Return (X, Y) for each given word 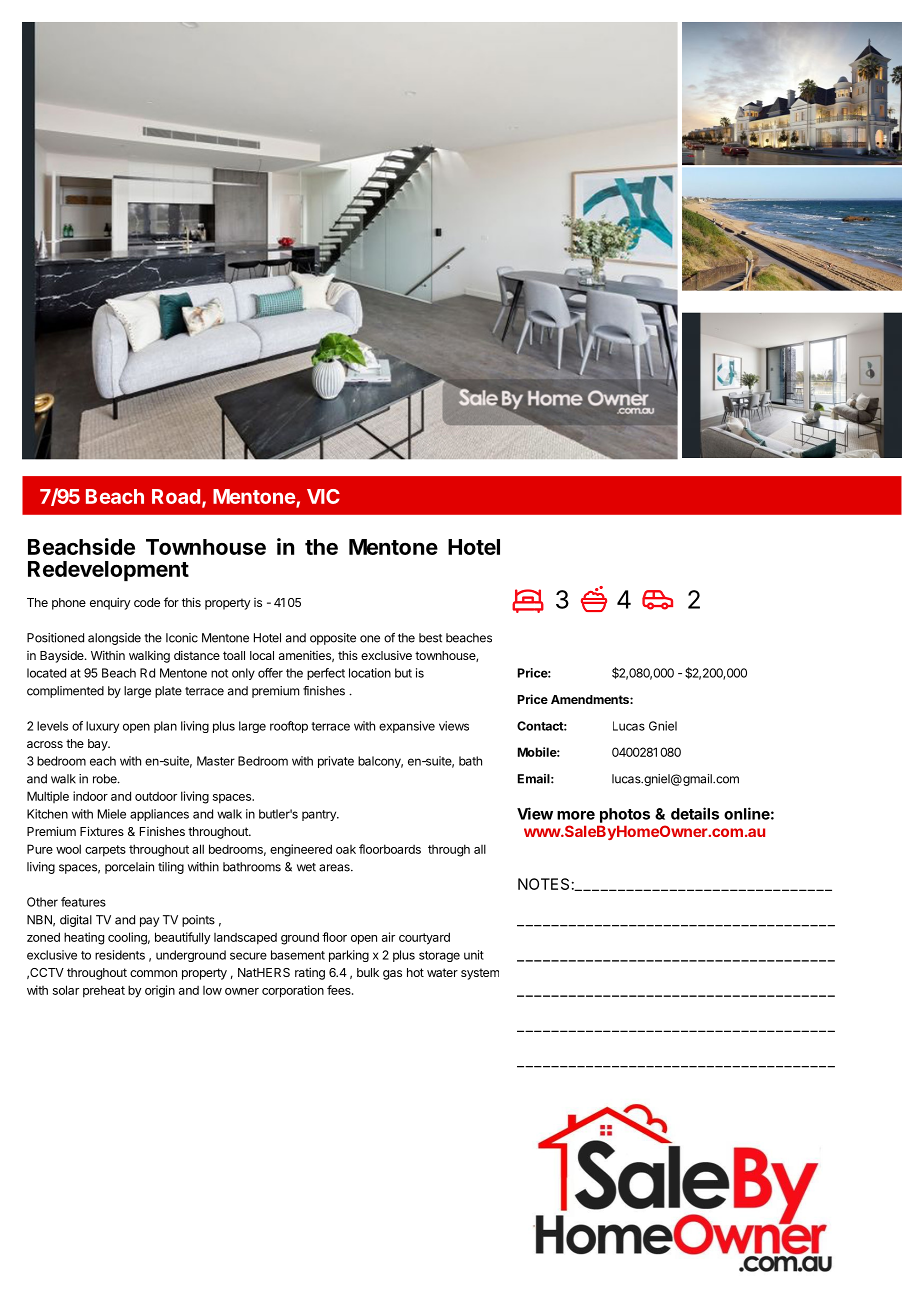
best (430, 638)
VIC (323, 496)
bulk (368, 972)
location (370, 673)
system (480, 974)
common (153, 973)
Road (176, 496)
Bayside (63, 656)
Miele (112, 814)
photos (625, 815)
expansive (407, 727)
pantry (320, 815)
